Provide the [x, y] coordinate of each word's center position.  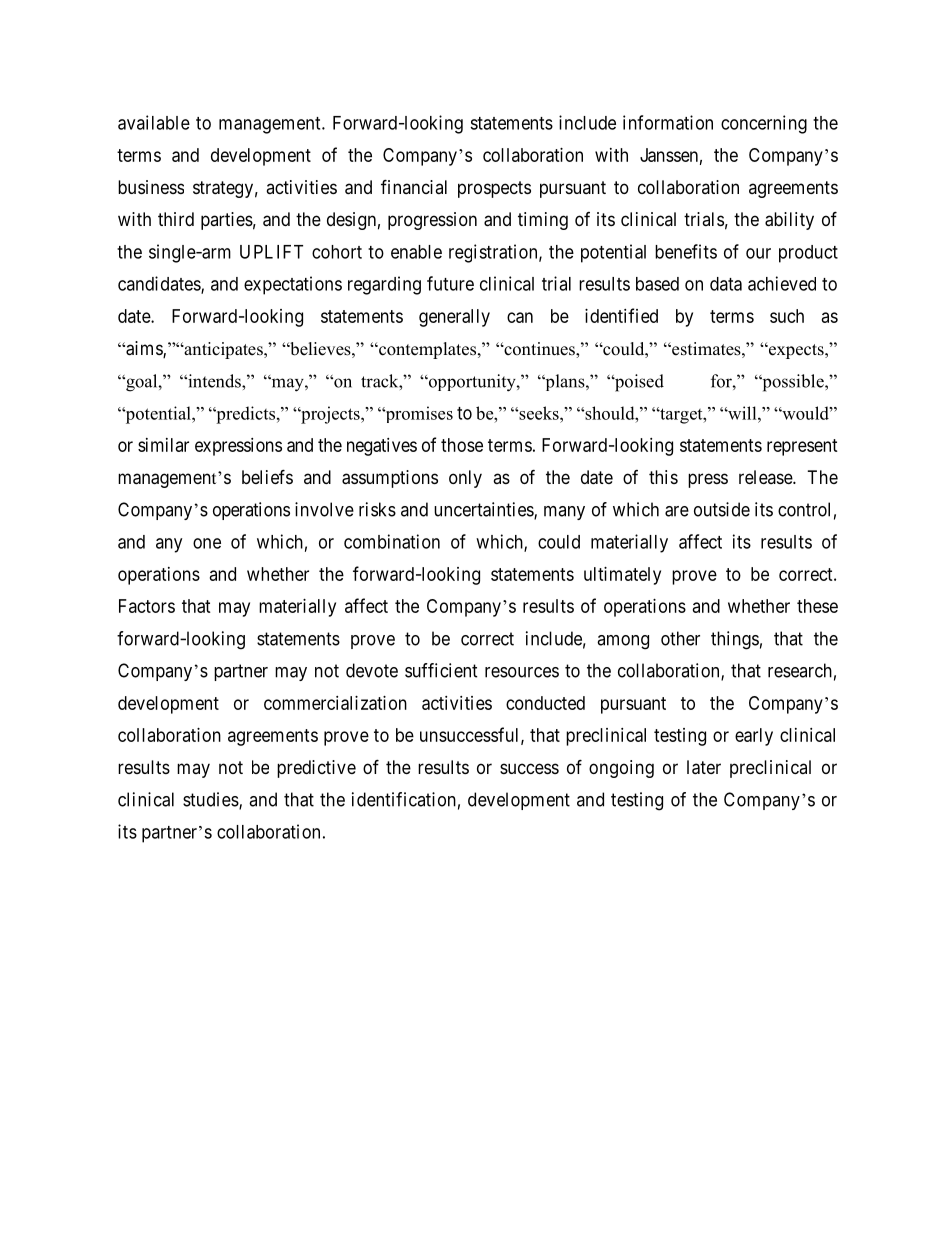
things [735, 640]
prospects [494, 189]
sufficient [441, 670]
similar [163, 445]
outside [722, 509]
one [207, 543]
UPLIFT [271, 252]
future [450, 283]
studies [211, 800]
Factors [147, 606]
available [154, 122]
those [462, 445]
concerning [764, 124]
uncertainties [484, 510]
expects [796, 351]
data [726, 284]
